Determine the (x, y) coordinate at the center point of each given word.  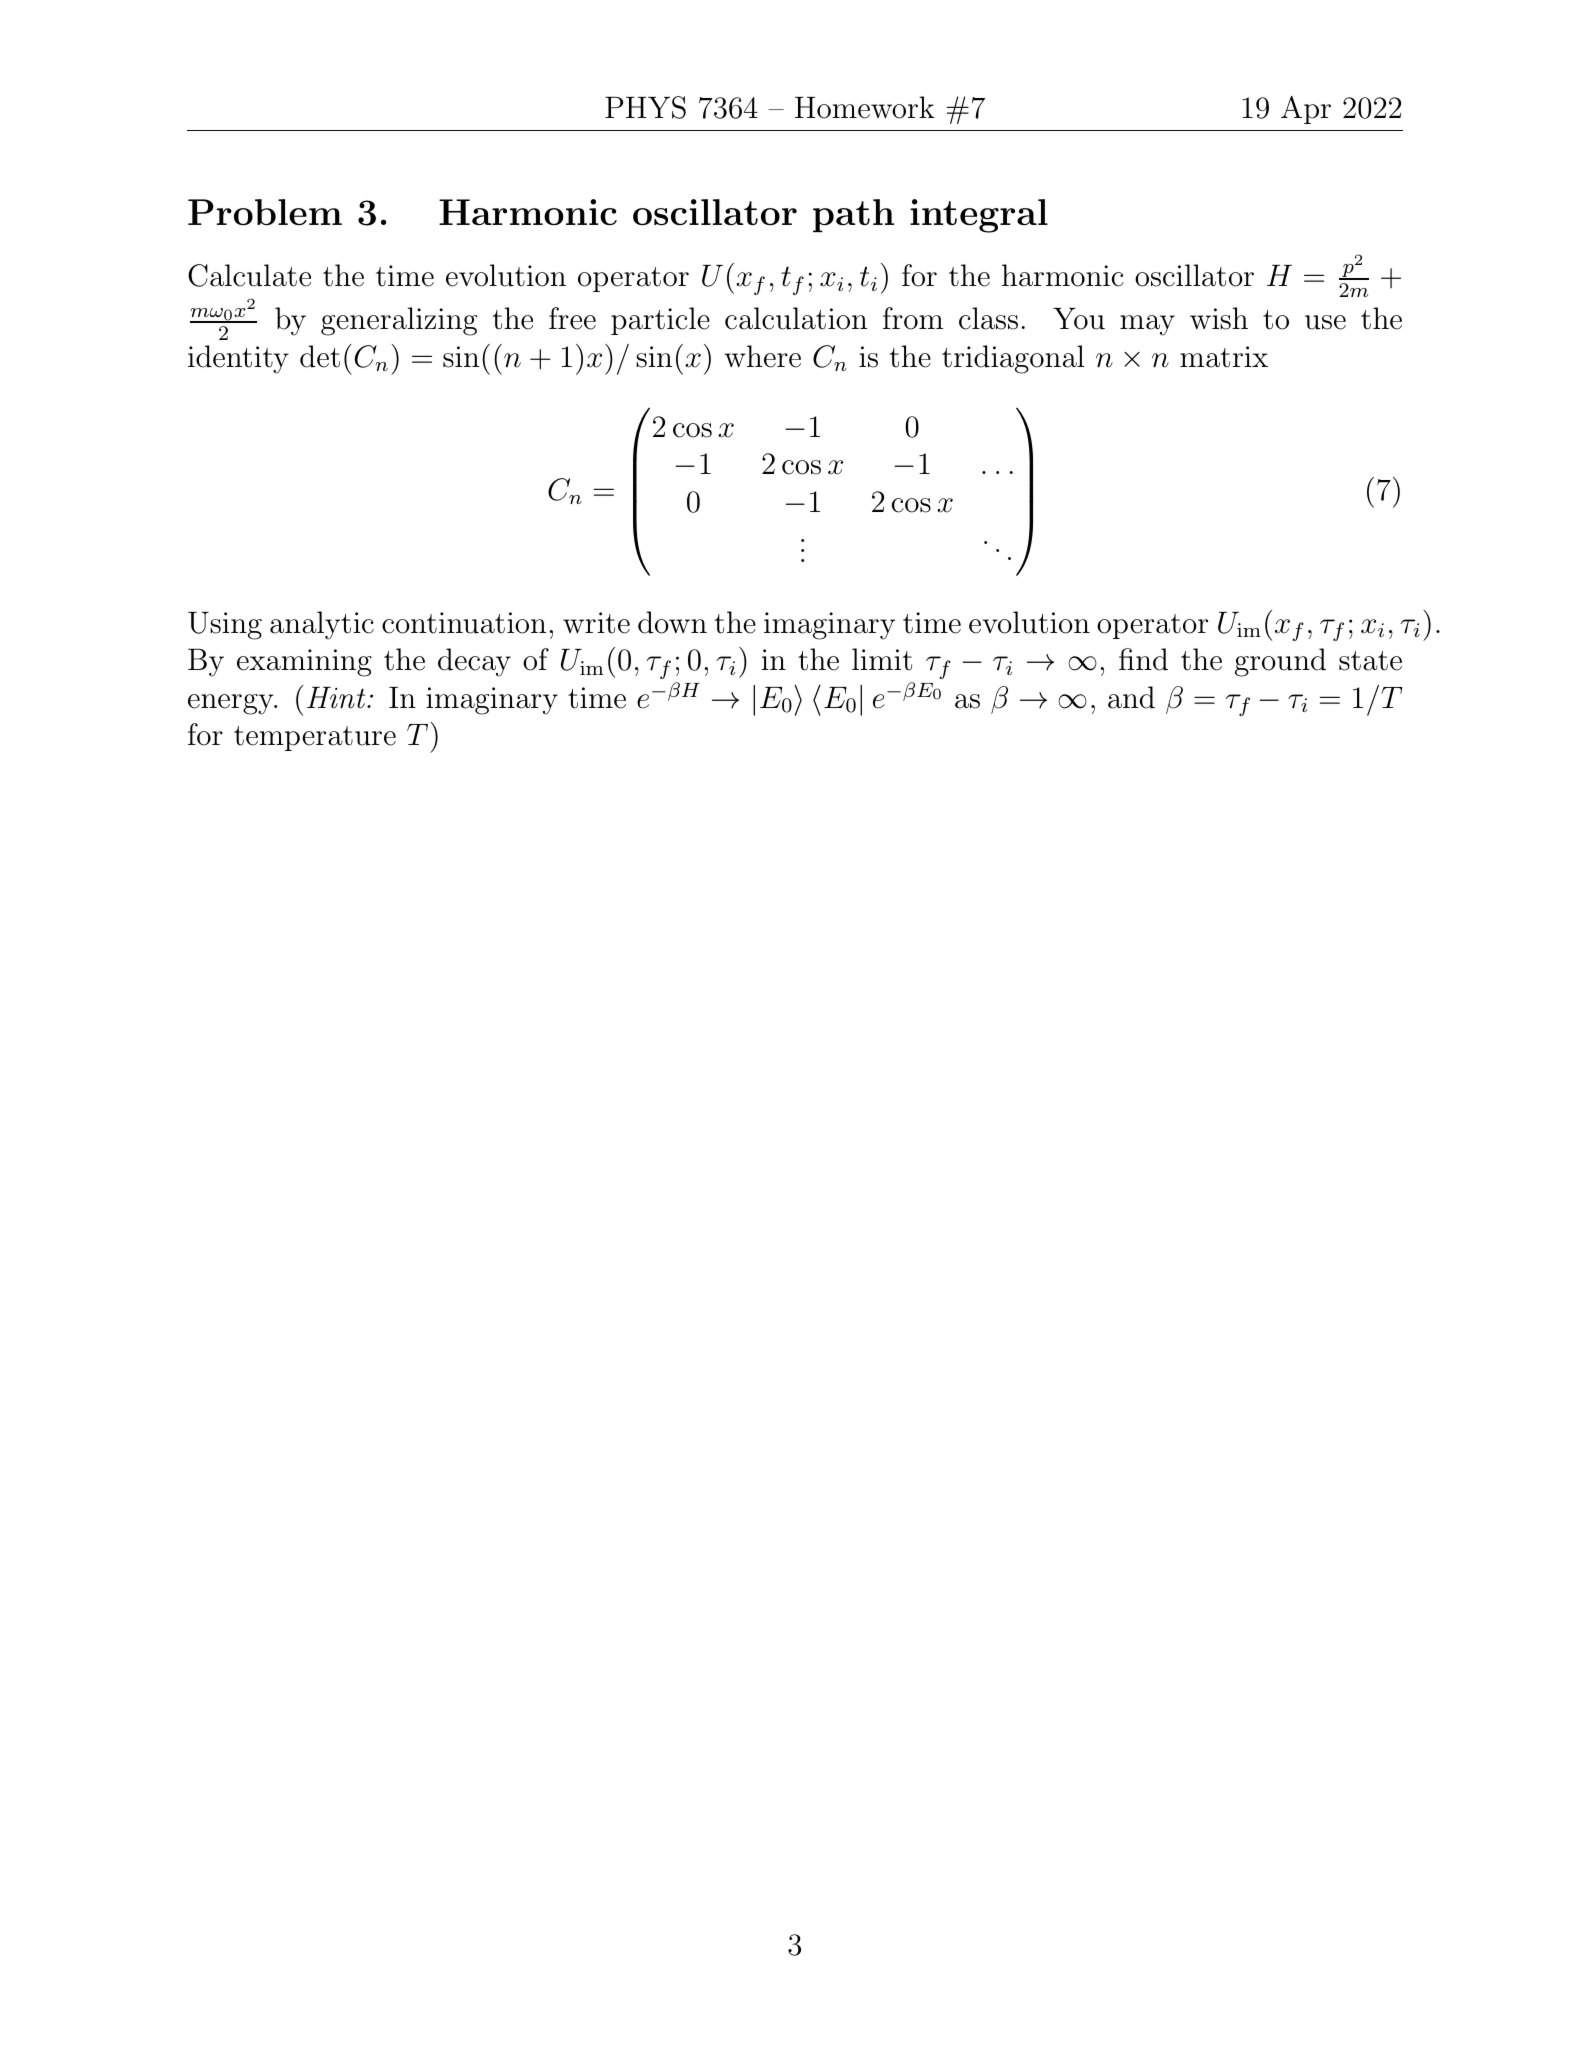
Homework (865, 107)
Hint (337, 698)
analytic (322, 625)
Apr (1306, 110)
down (672, 622)
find (1143, 659)
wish (1219, 318)
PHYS (645, 107)
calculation (796, 318)
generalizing (399, 321)
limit (882, 659)
